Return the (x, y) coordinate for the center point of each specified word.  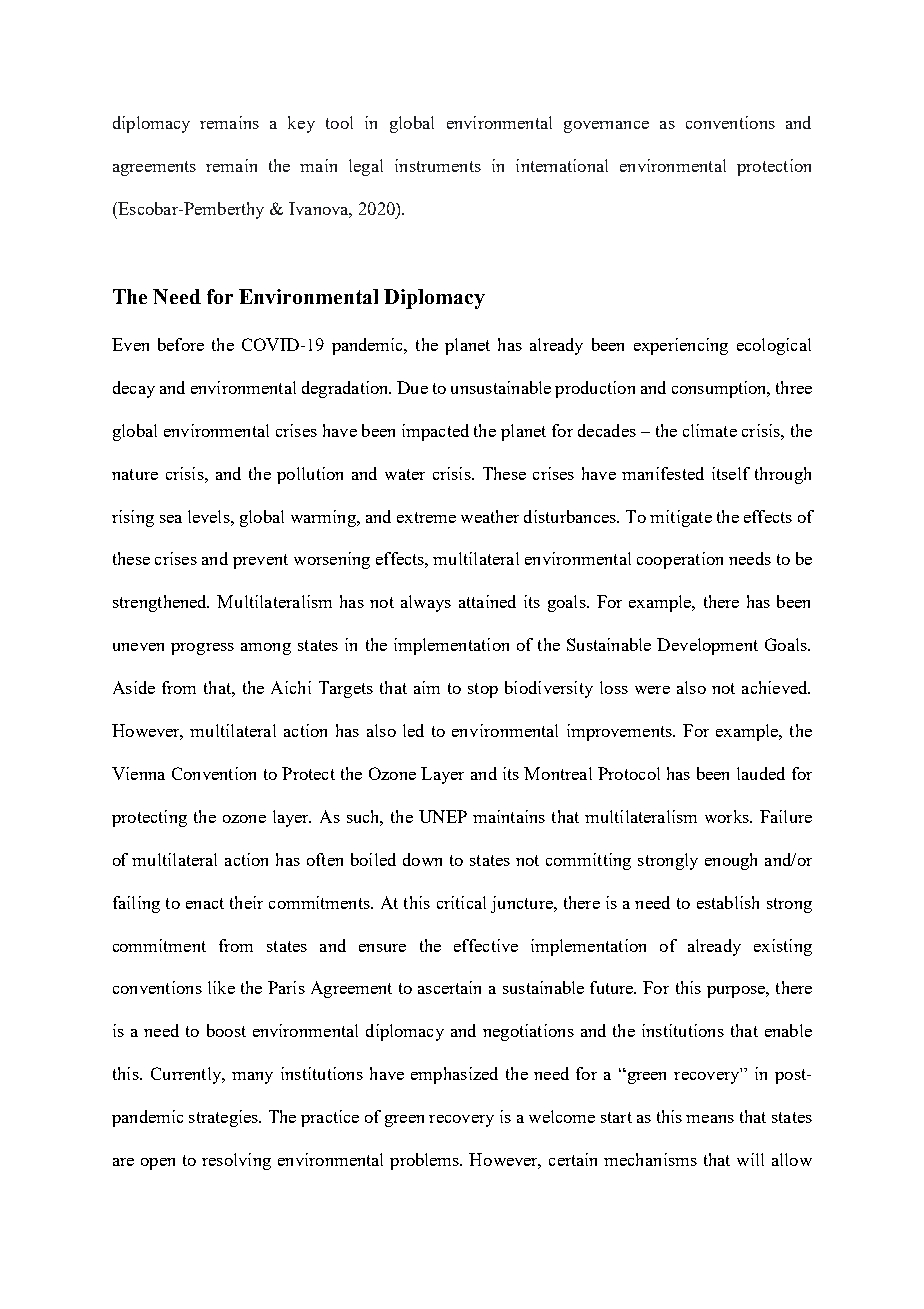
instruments (438, 165)
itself (731, 473)
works (728, 816)
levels (210, 516)
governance (606, 127)
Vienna (138, 773)
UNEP (443, 816)
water (405, 474)
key (301, 124)
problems (425, 1161)
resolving (236, 1161)
